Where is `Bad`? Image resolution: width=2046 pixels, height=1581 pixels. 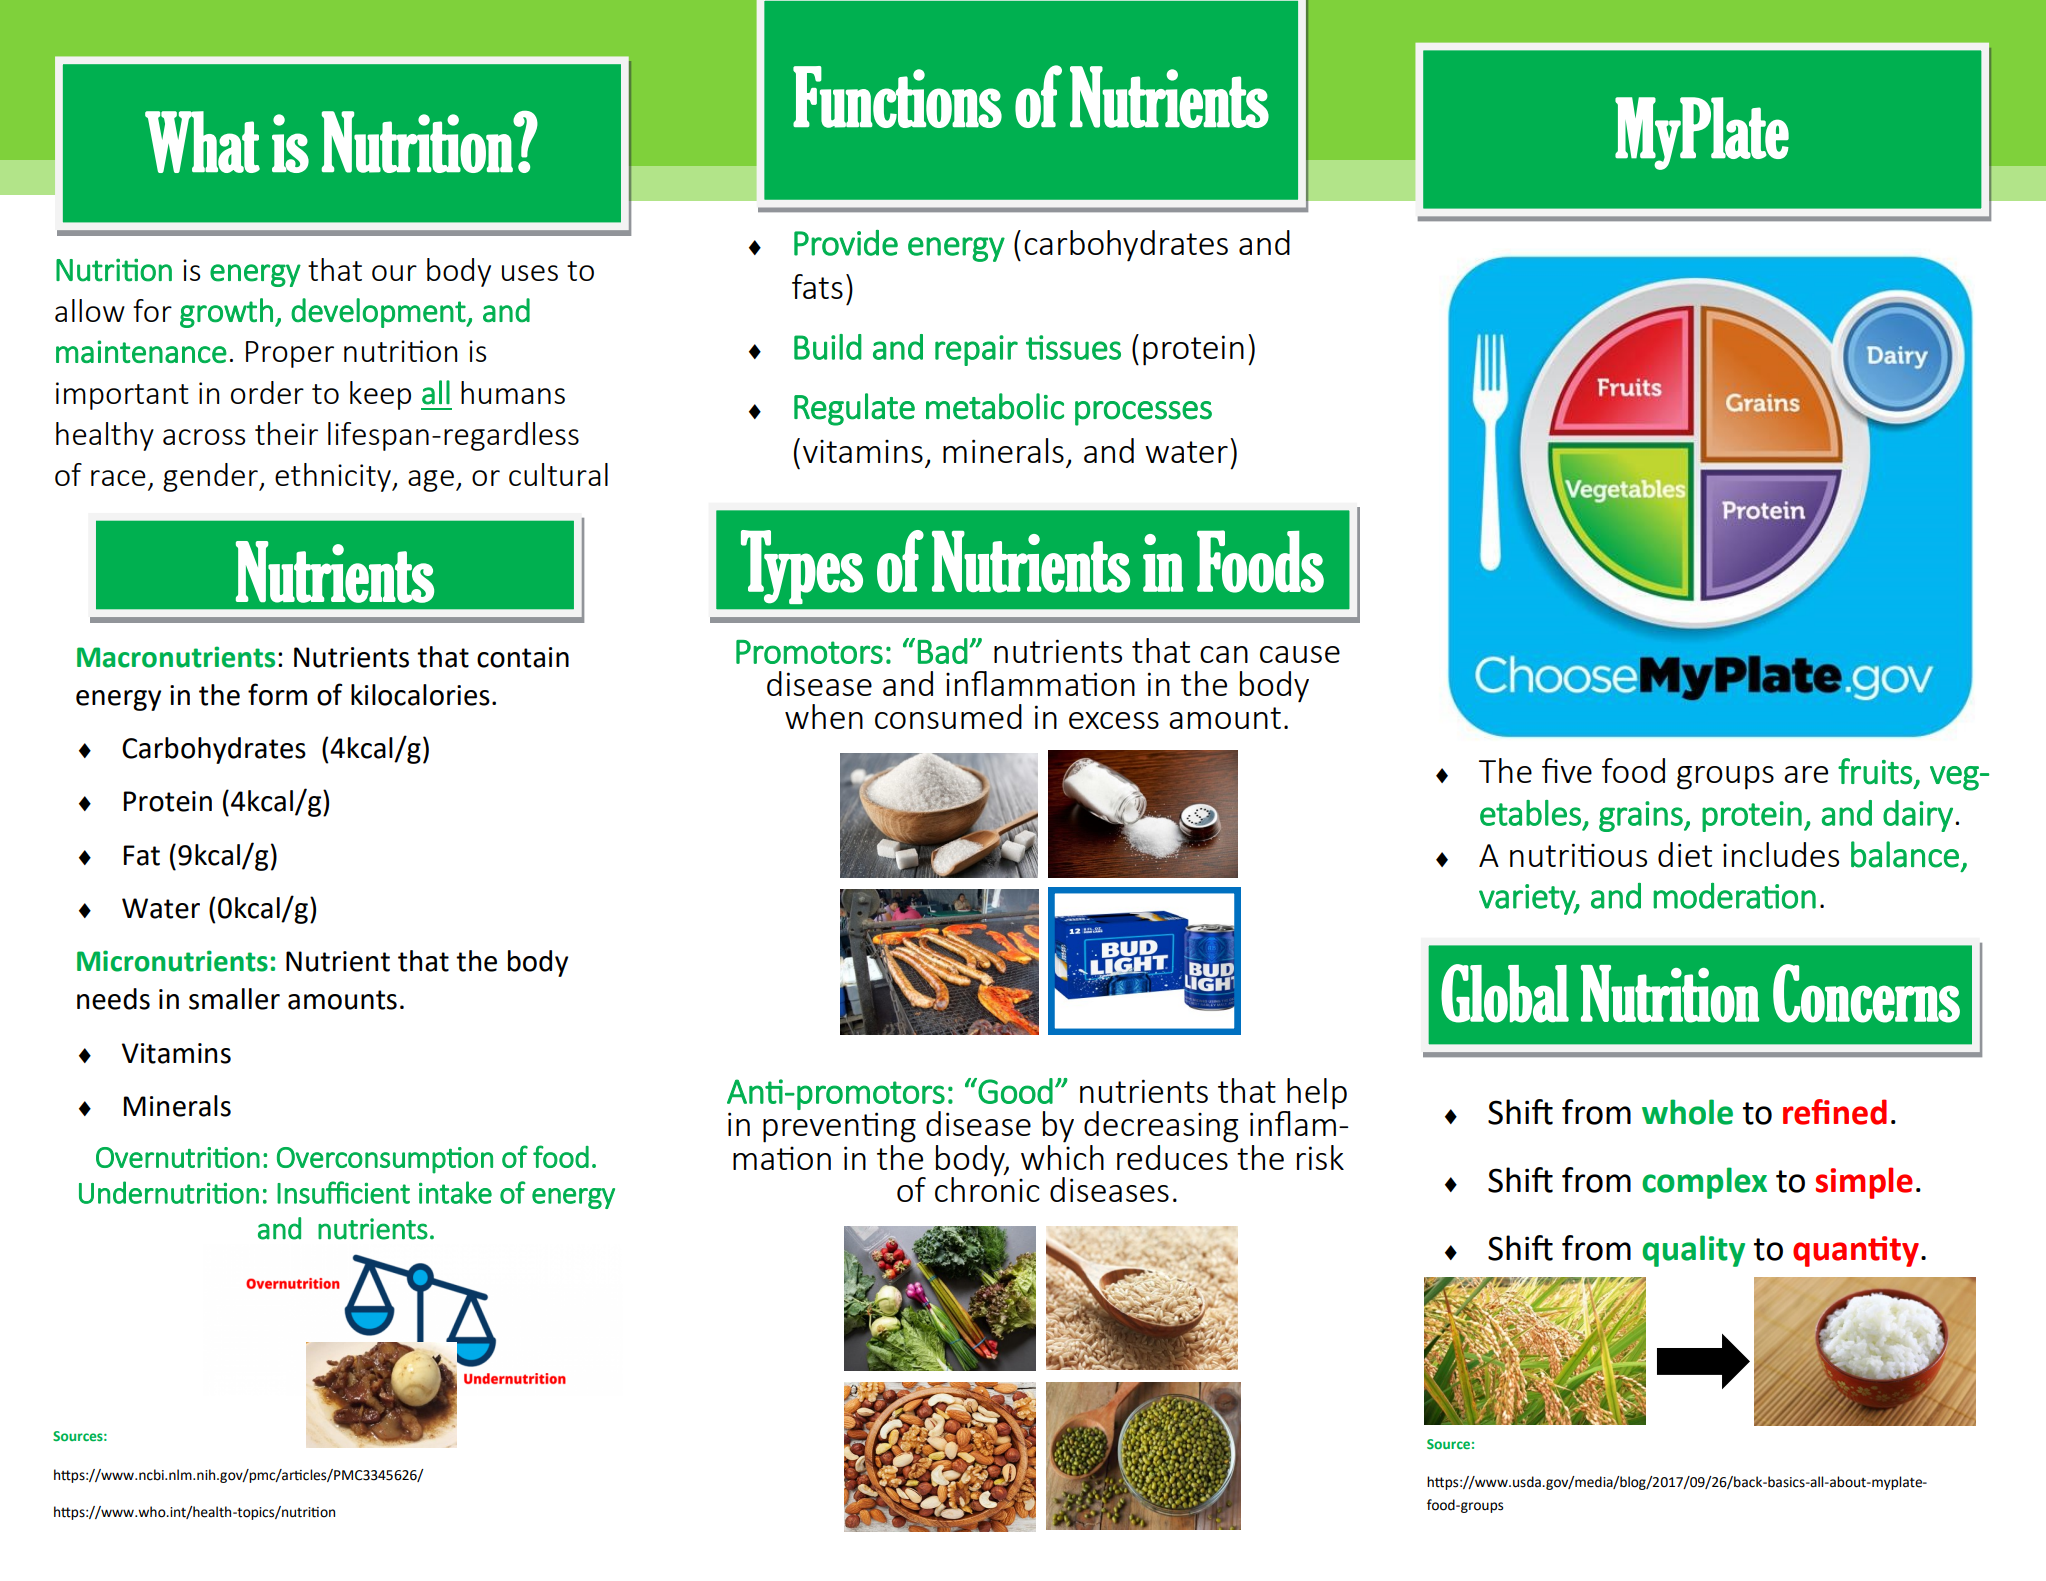 Bad is located at coordinates (943, 651).
